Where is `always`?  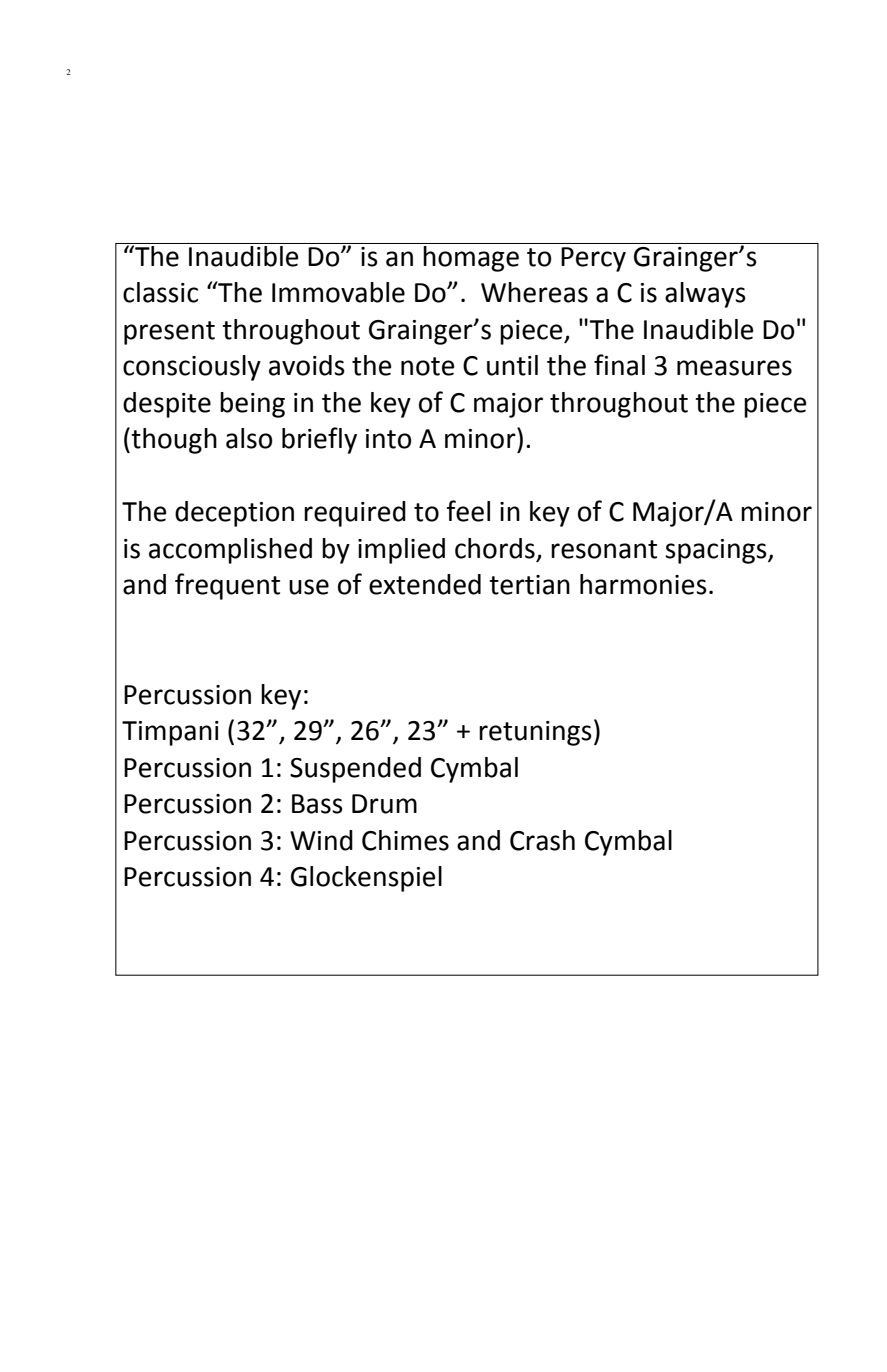
always is located at coordinates (705, 295).
